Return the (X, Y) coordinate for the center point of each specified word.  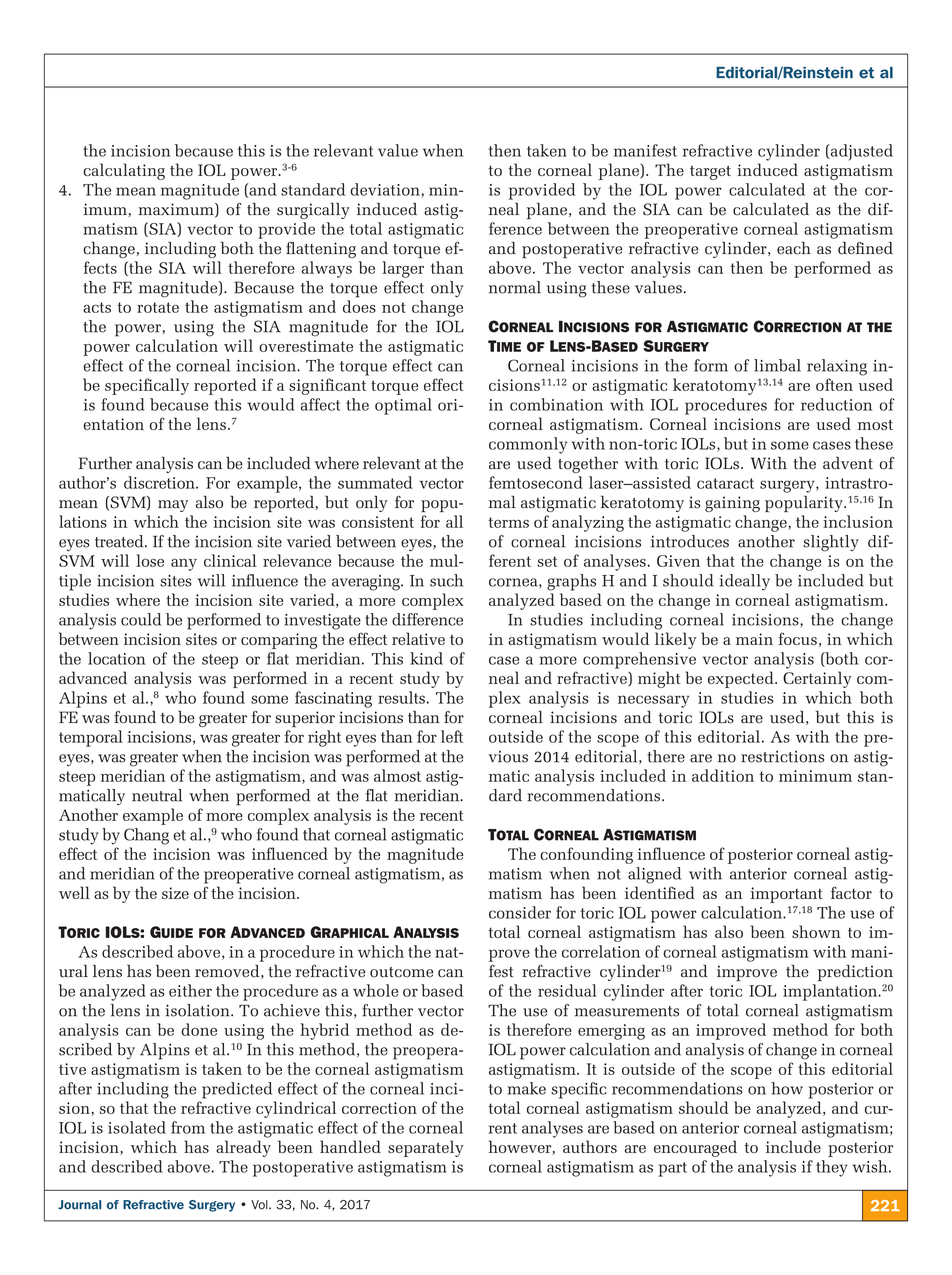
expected (742, 679)
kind (426, 658)
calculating (124, 171)
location (116, 658)
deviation (385, 189)
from (188, 1127)
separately (426, 1148)
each (794, 248)
